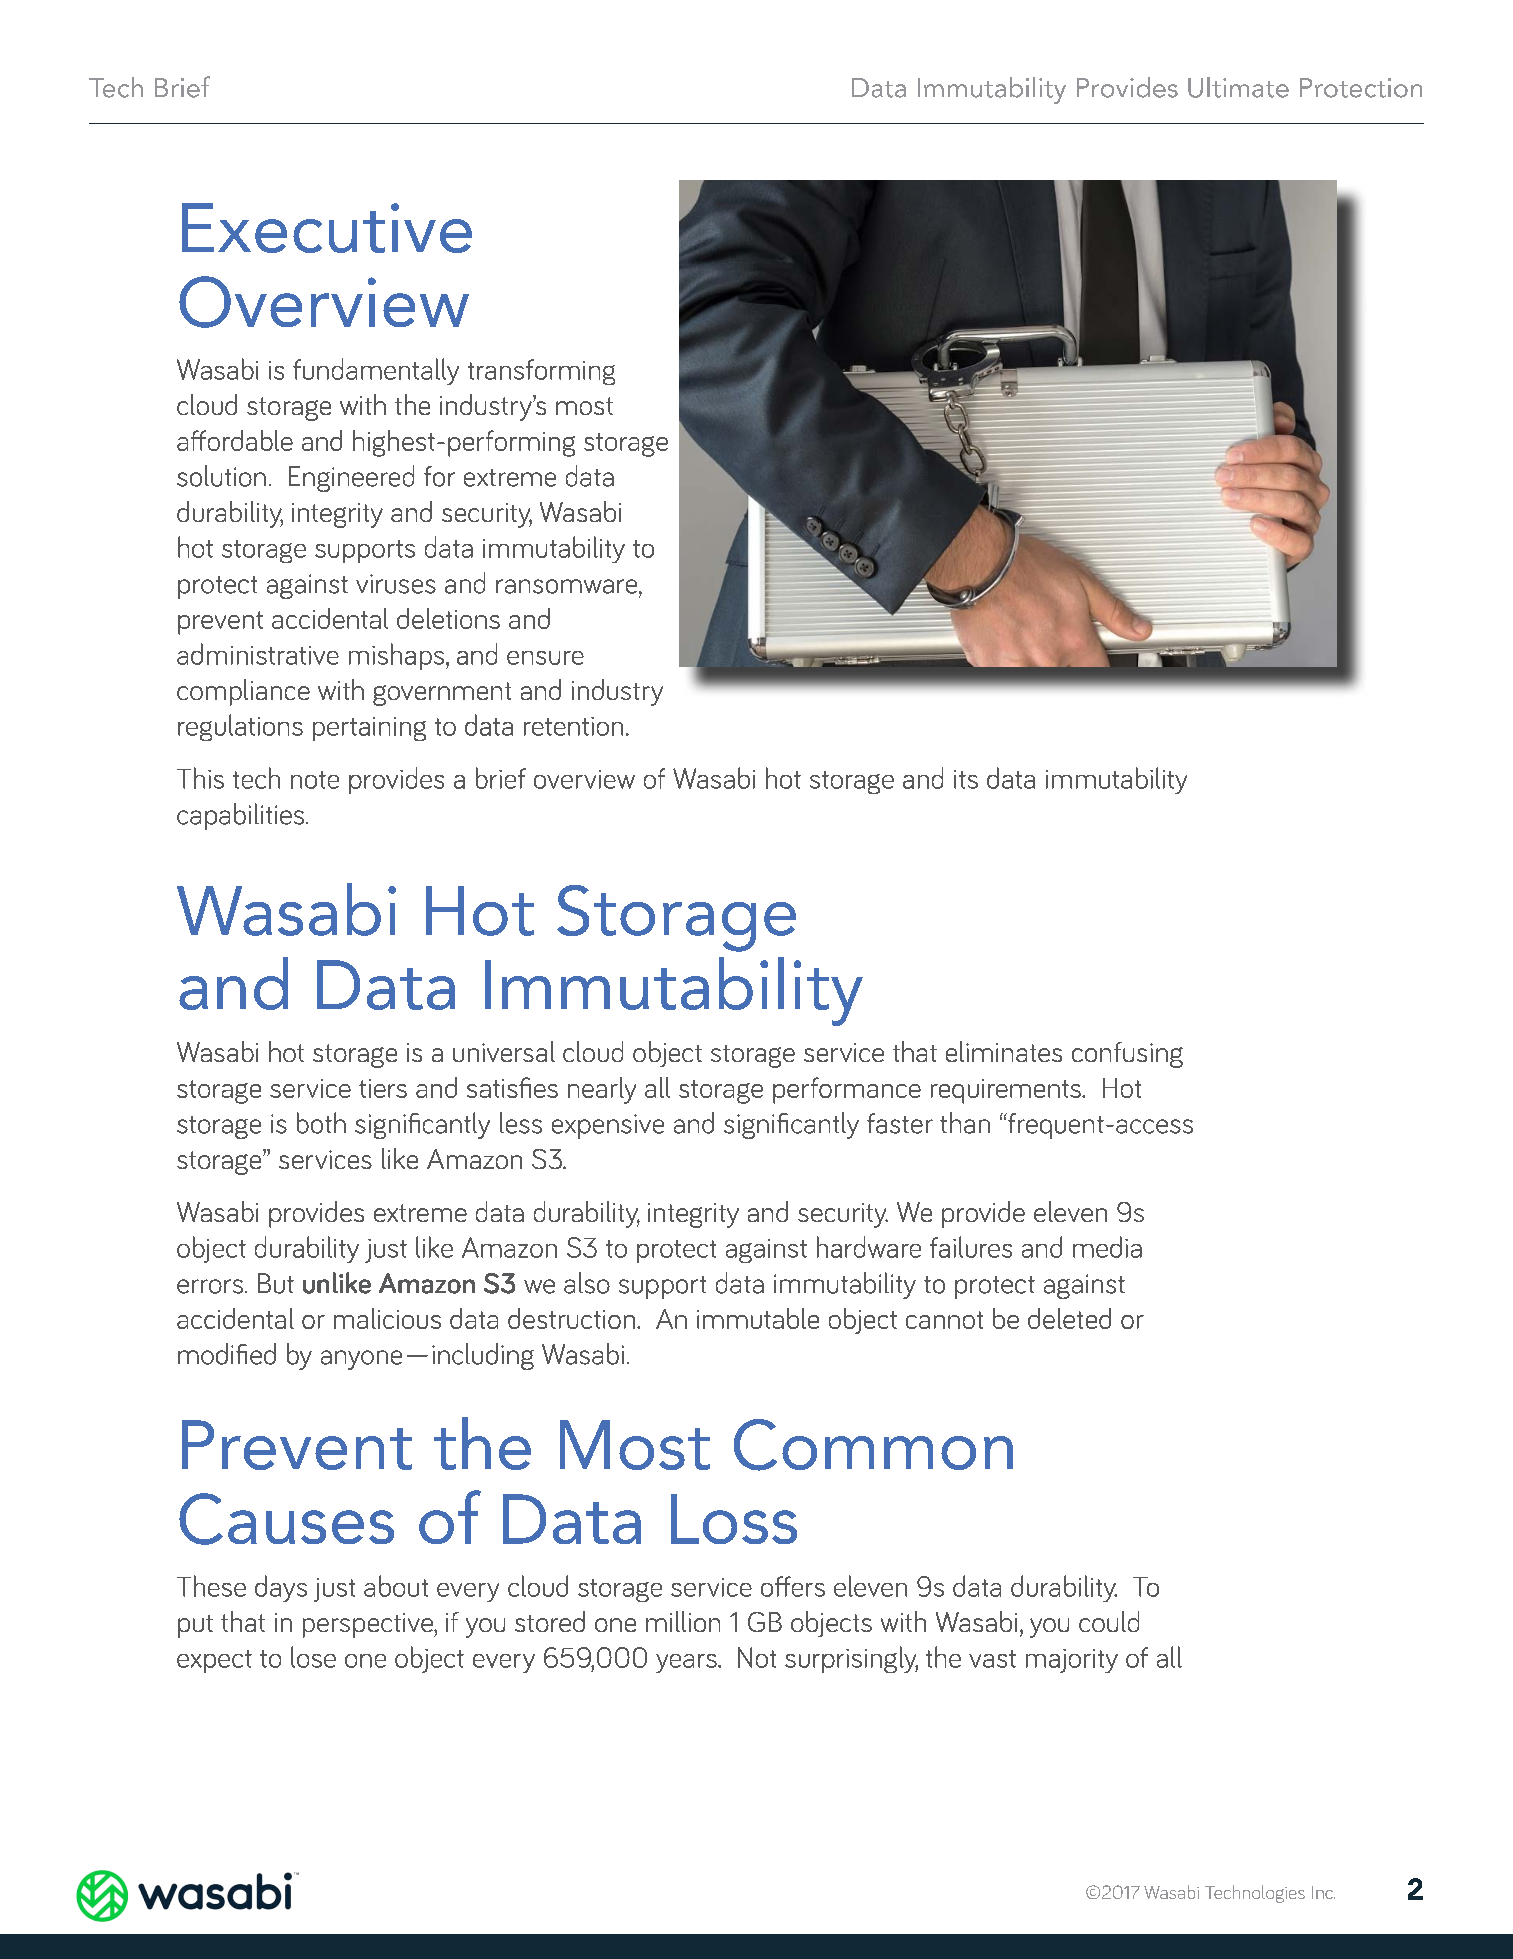 This screenshot has width=1513, height=1959. I want to click on Ultimate, so click(1238, 87).
